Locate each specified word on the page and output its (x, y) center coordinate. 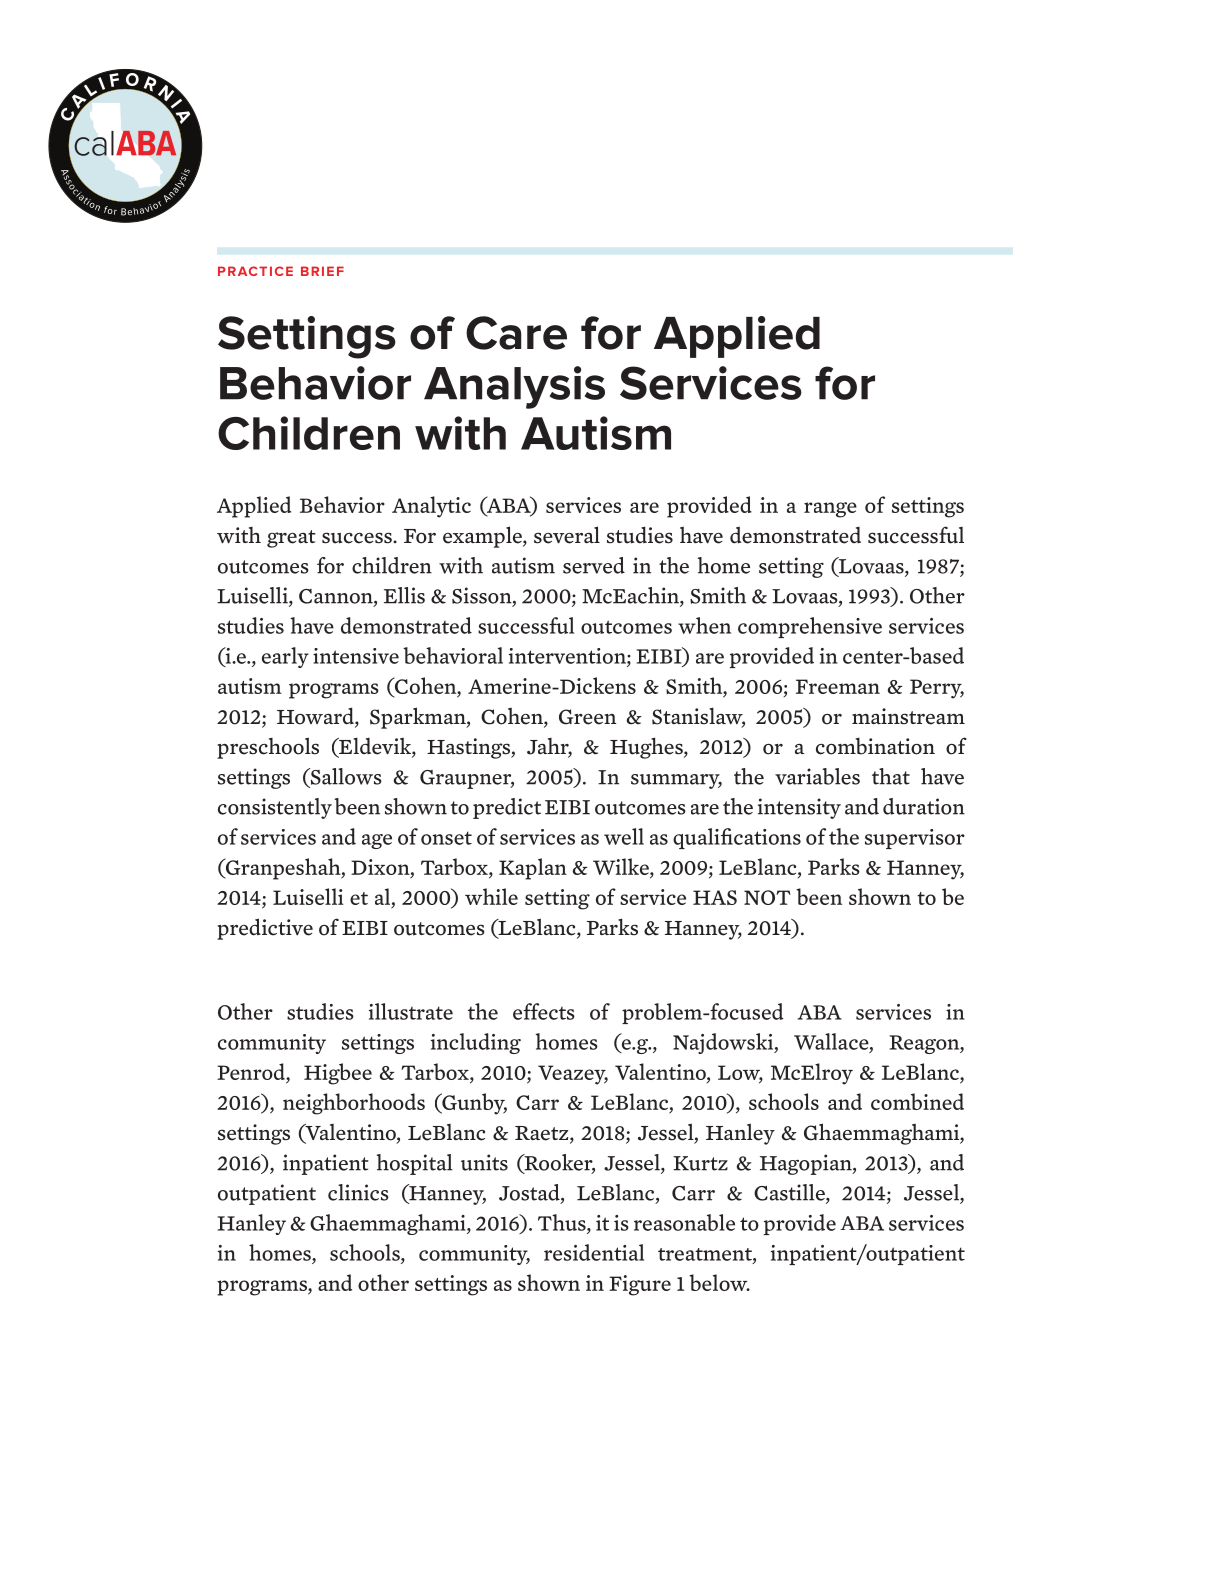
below (719, 1282)
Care (516, 333)
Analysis (514, 387)
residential (594, 1252)
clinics (358, 1192)
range (830, 510)
